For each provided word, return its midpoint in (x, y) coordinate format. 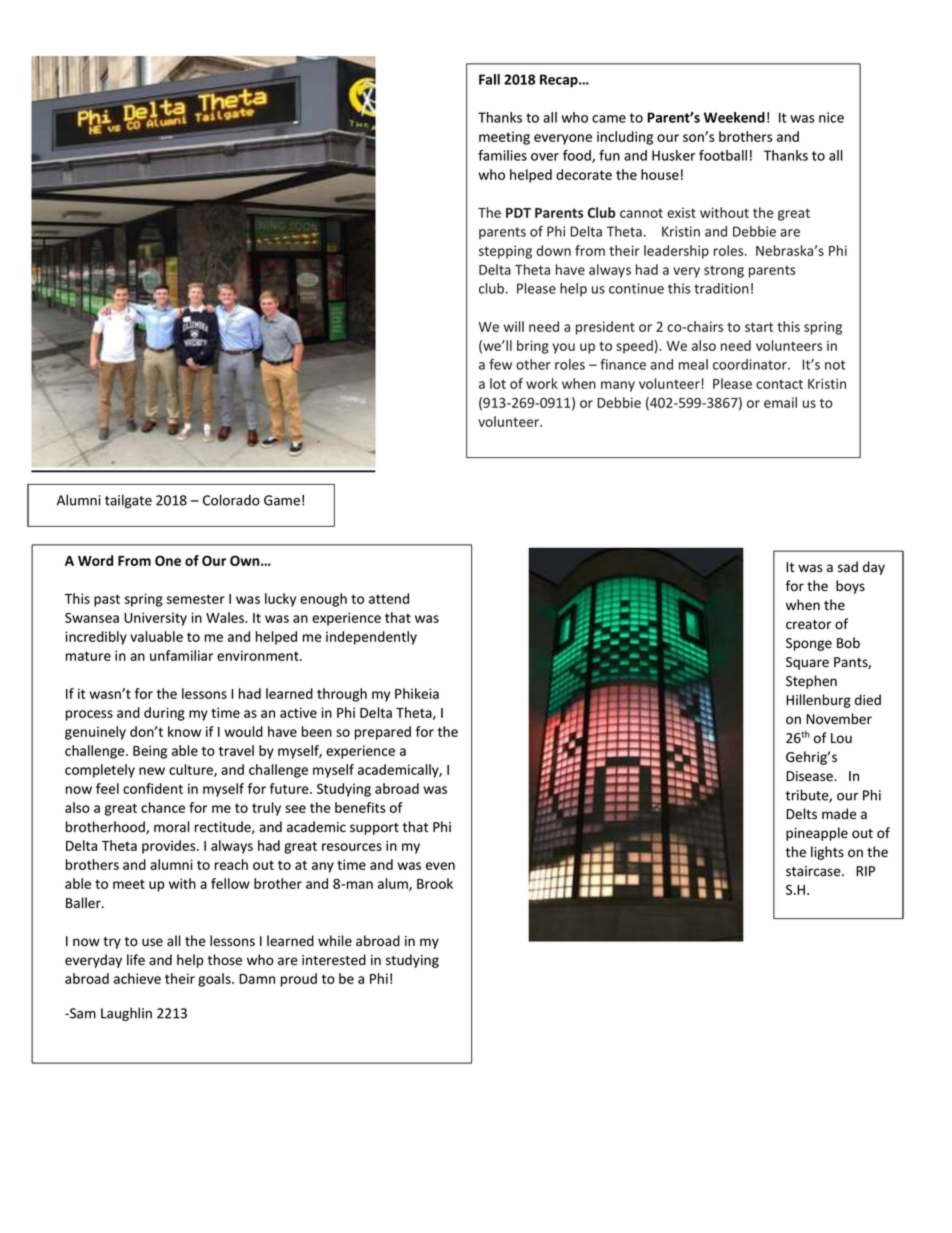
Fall (489, 79)
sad (848, 567)
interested (334, 960)
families (502, 155)
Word (95, 560)
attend (389, 598)
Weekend (734, 117)
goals (215, 980)
